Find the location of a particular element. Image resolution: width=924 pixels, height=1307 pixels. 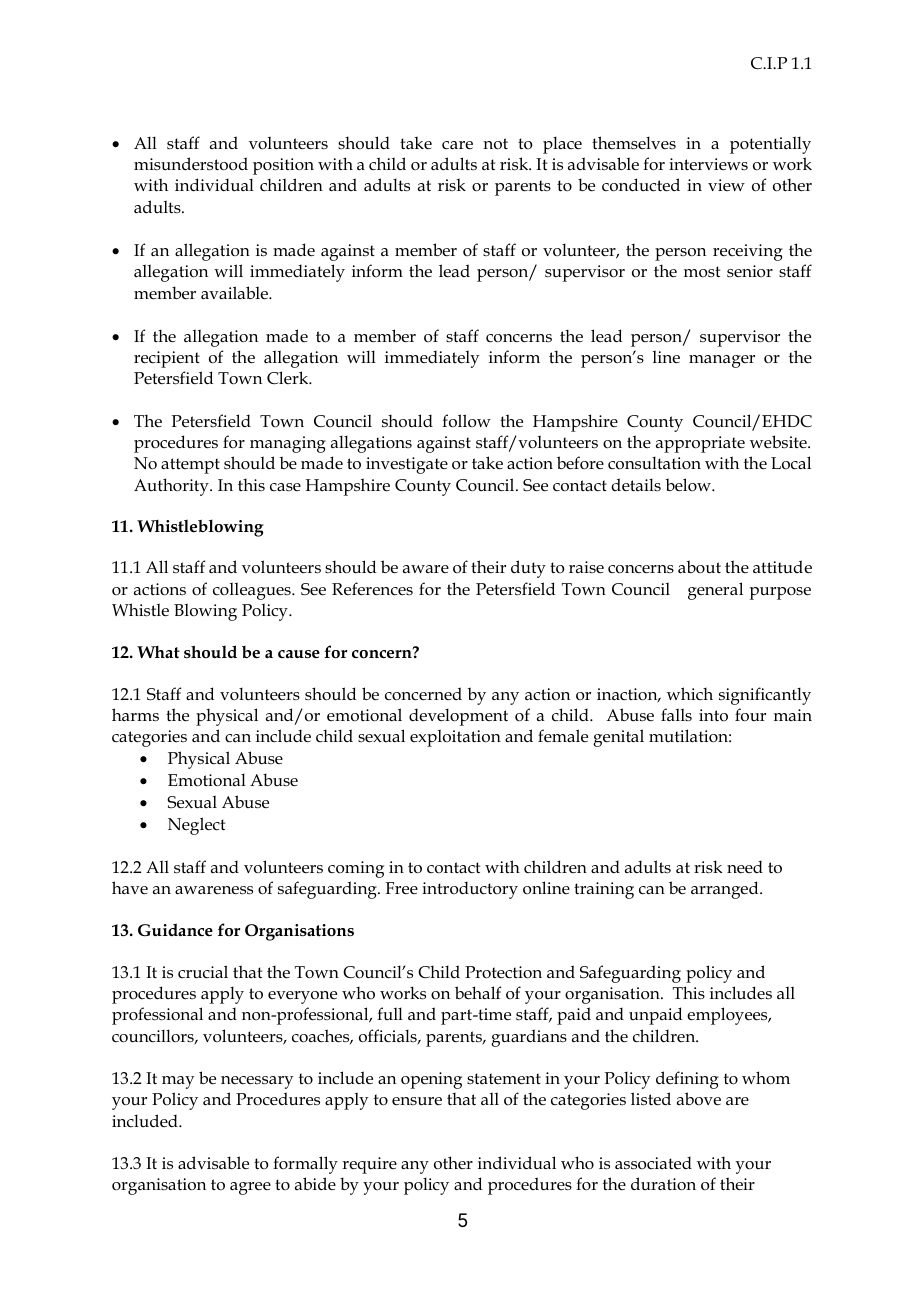

ensure is located at coordinates (417, 1101).
